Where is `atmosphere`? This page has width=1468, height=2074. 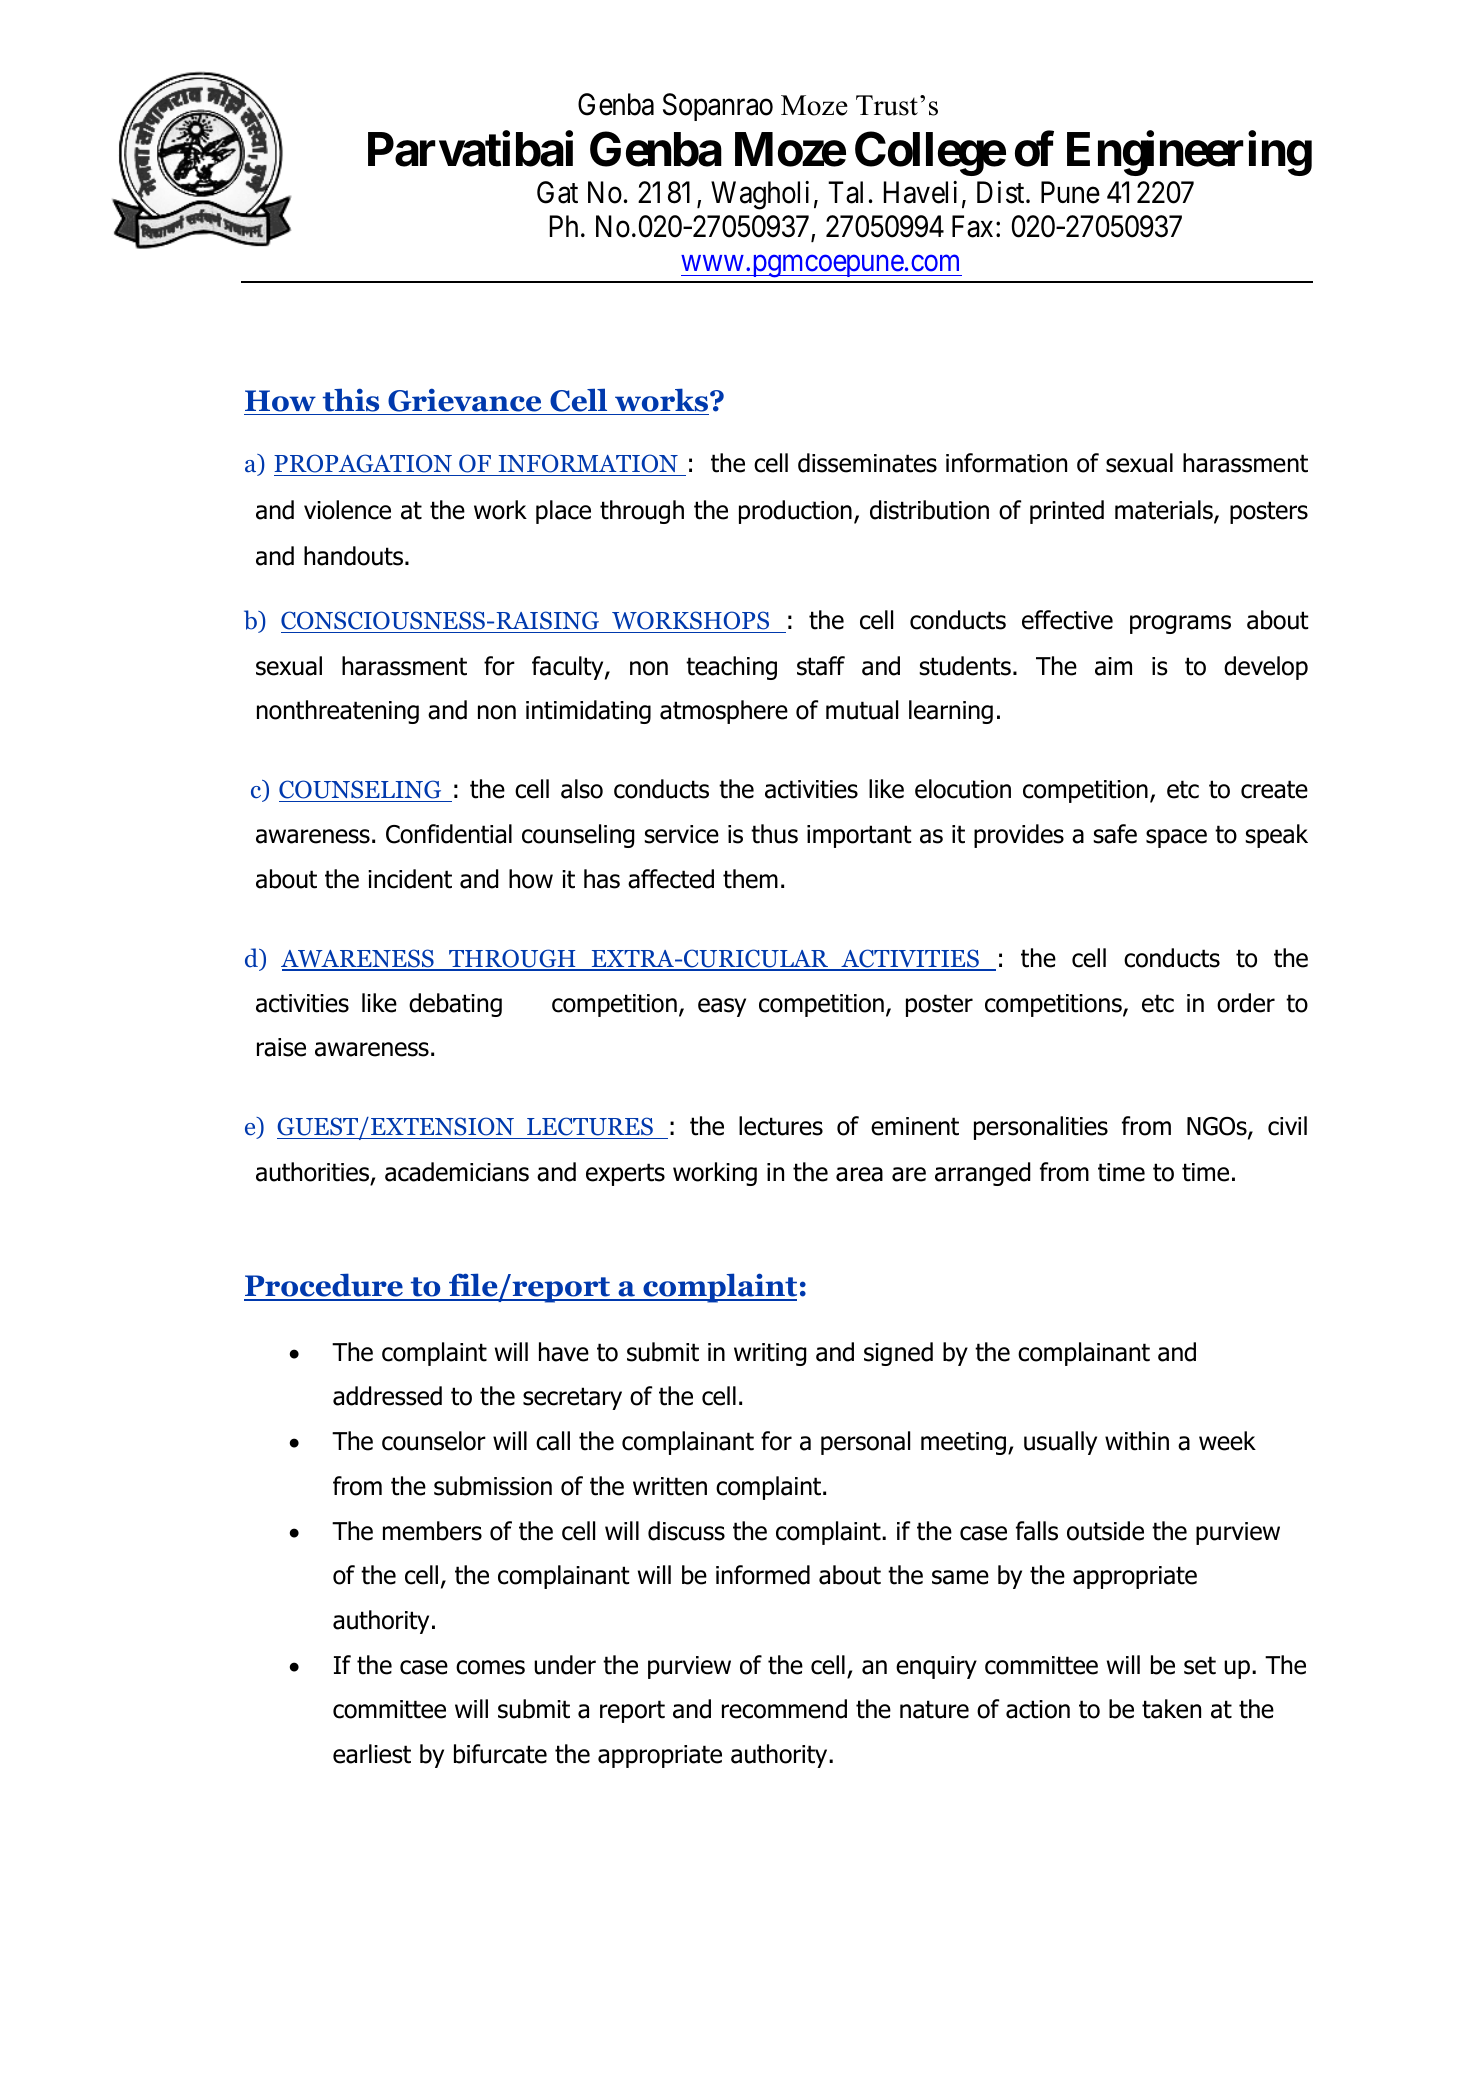 atmosphere is located at coordinates (724, 712).
